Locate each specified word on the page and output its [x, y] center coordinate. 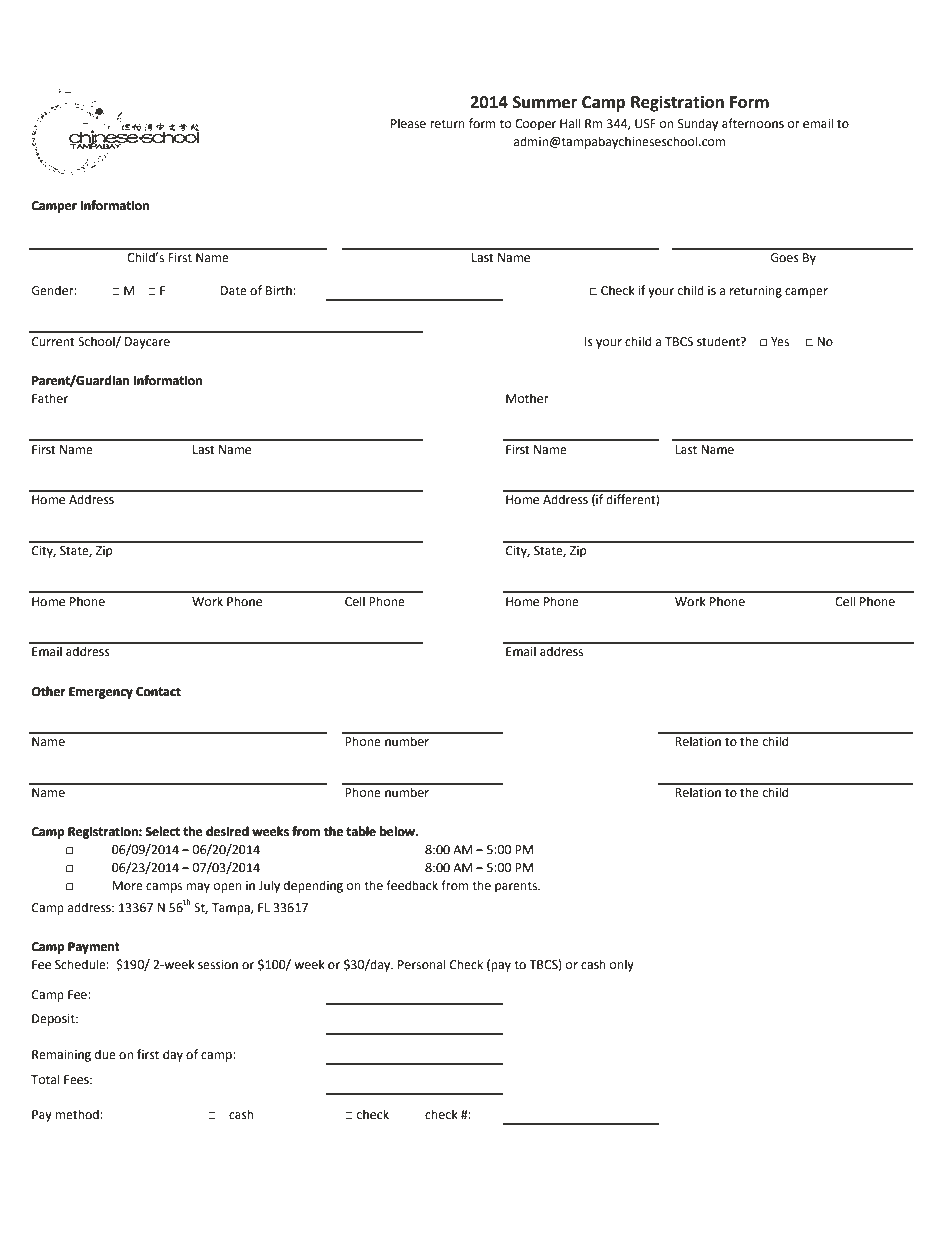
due [105, 1054]
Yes [780, 342]
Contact [158, 691]
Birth [279, 290]
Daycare [147, 343]
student [719, 341]
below [399, 831]
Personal [422, 964]
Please [408, 123]
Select [162, 831]
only [622, 965]
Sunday [698, 124]
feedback [412, 885]
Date [234, 291]
